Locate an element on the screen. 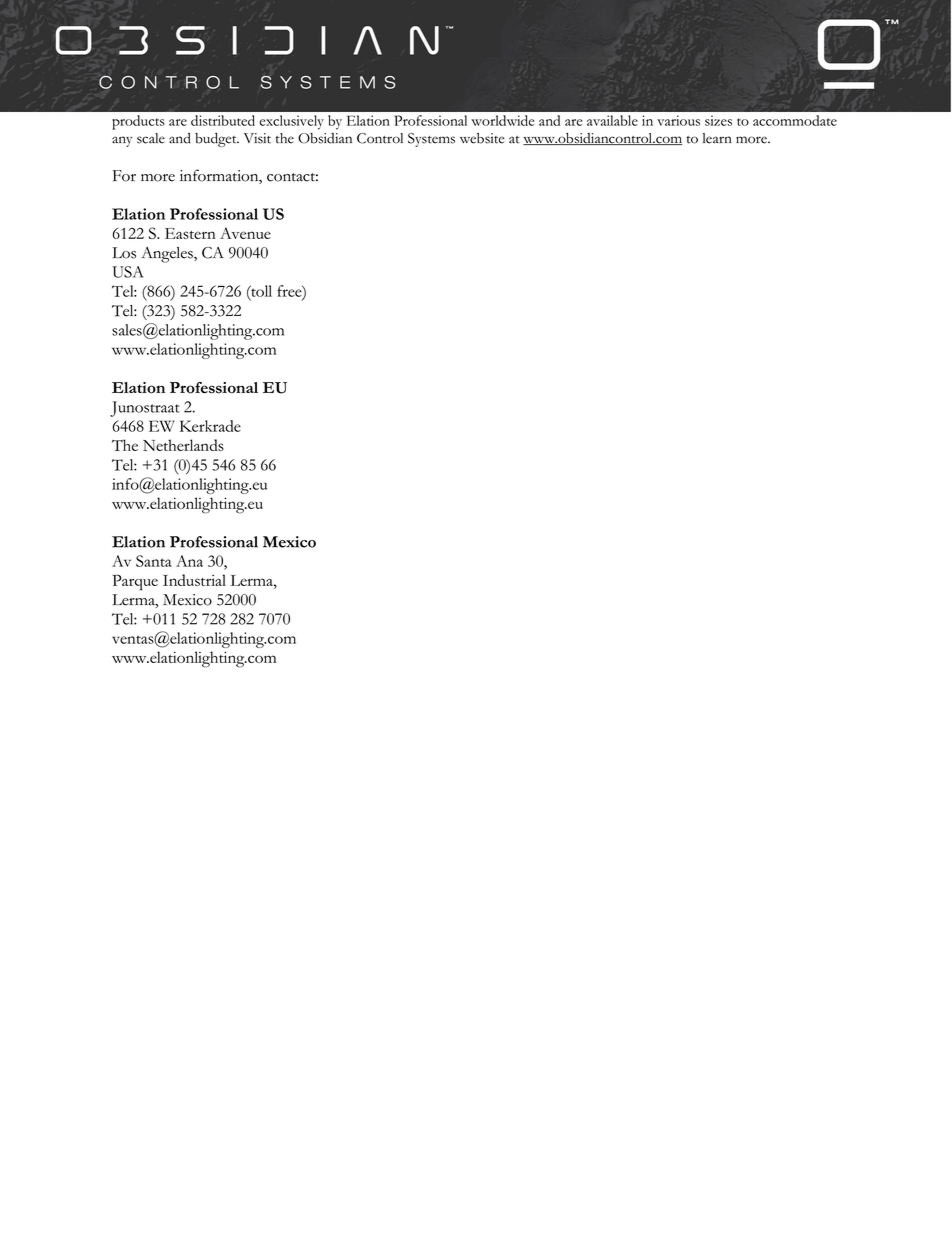 The height and width of the screenshot is (1233, 952). learn is located at coordinates (717, 138).
